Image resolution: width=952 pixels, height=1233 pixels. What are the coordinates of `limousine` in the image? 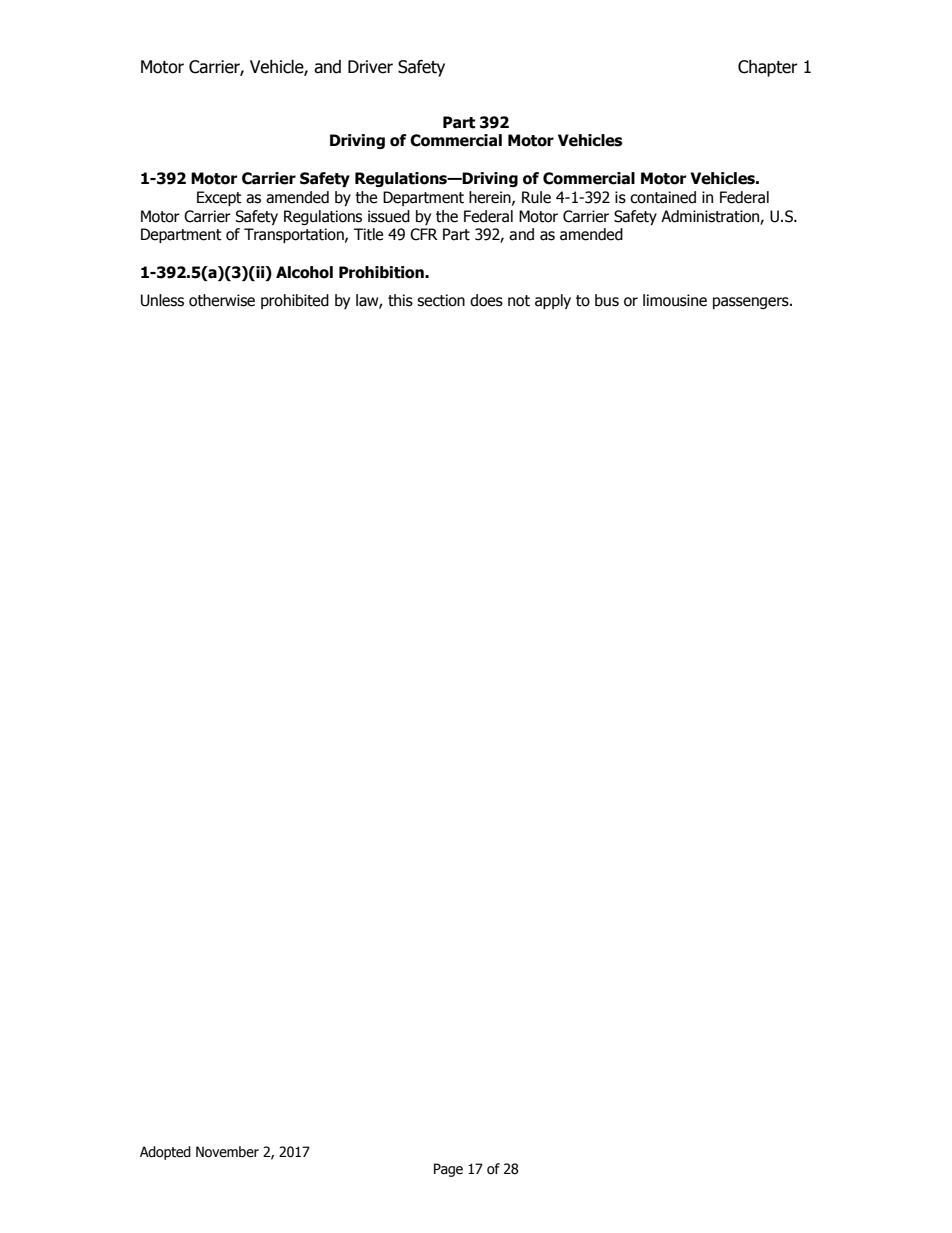 It's located at (675, 300).
